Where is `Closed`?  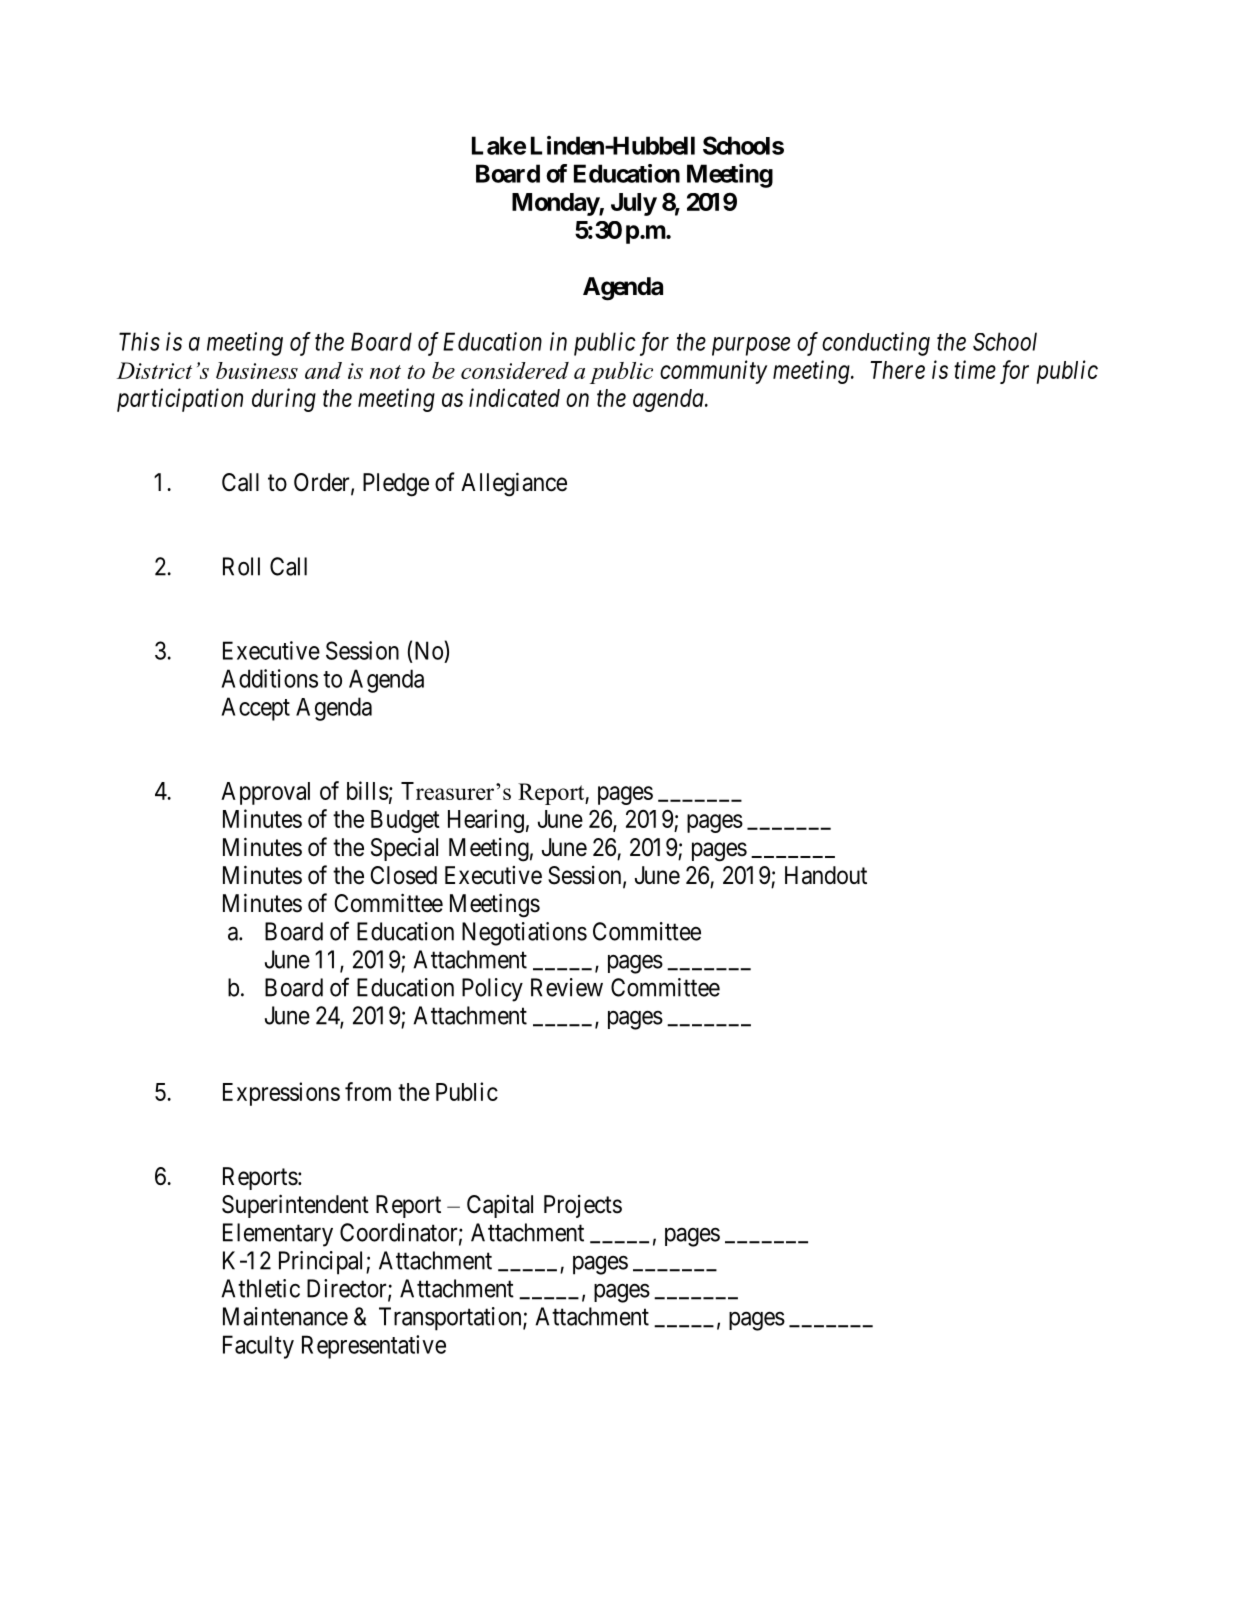
Closed is located at coordinates (404, 875).
